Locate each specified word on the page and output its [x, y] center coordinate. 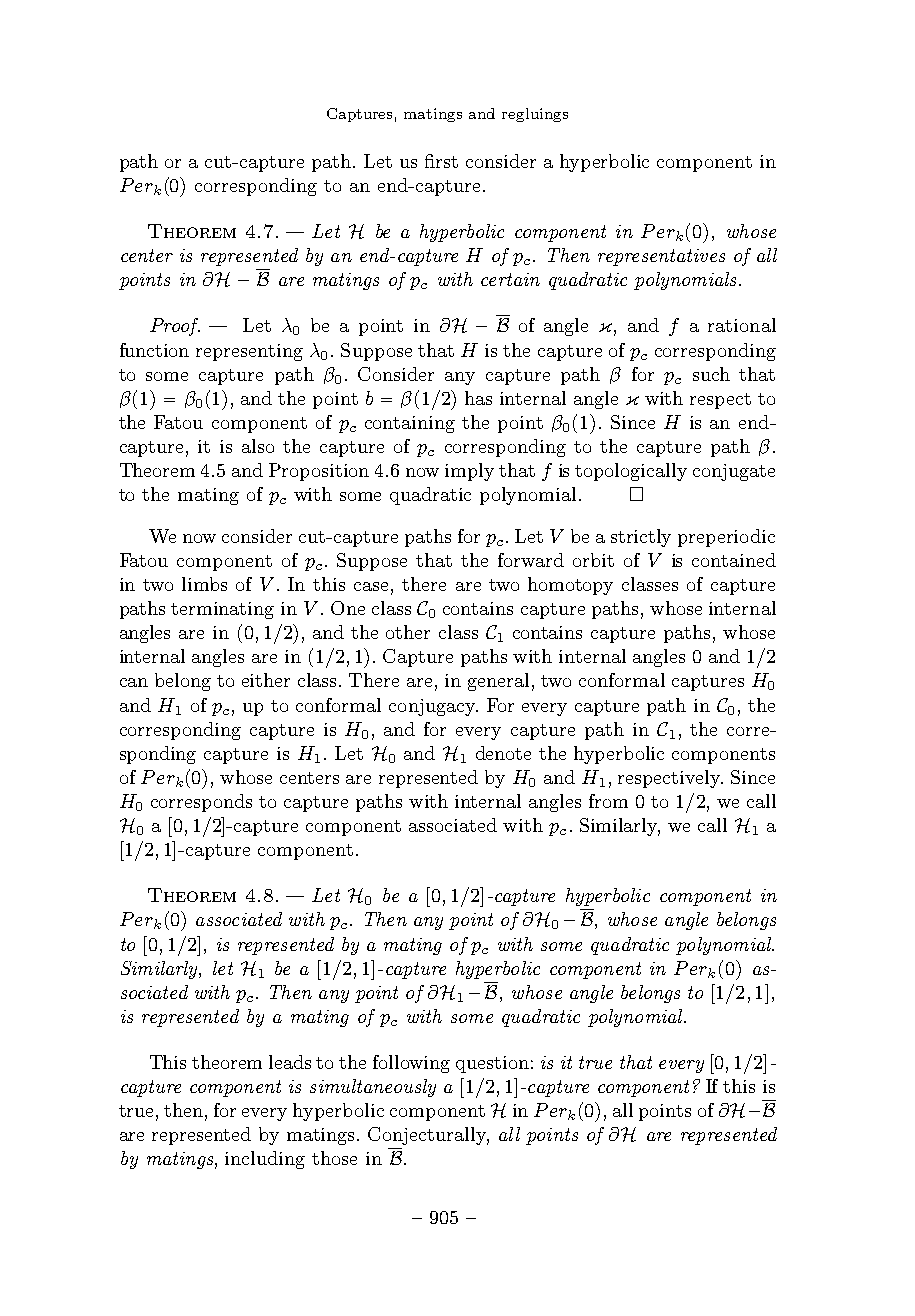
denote [503, 753]
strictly [641, 538]
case [371, 586]
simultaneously [373, 1088]
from [608, 801]
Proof [175, 327]
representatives [661, 257]
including [265, 1160]
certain [510, 279]
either [266, 680]
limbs [204, 584]
